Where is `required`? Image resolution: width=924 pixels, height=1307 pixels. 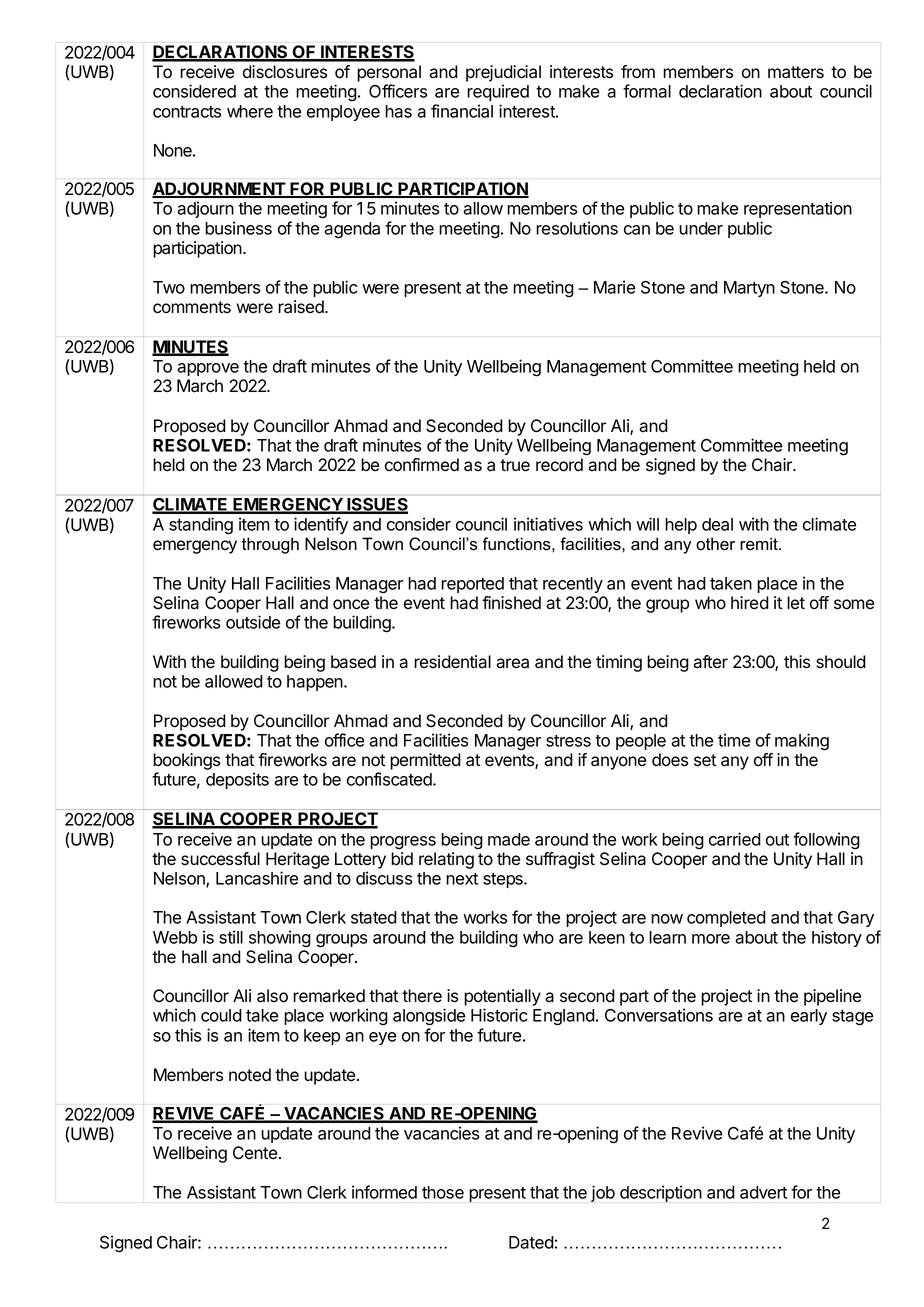 required is located at coordinates (498, 92).
